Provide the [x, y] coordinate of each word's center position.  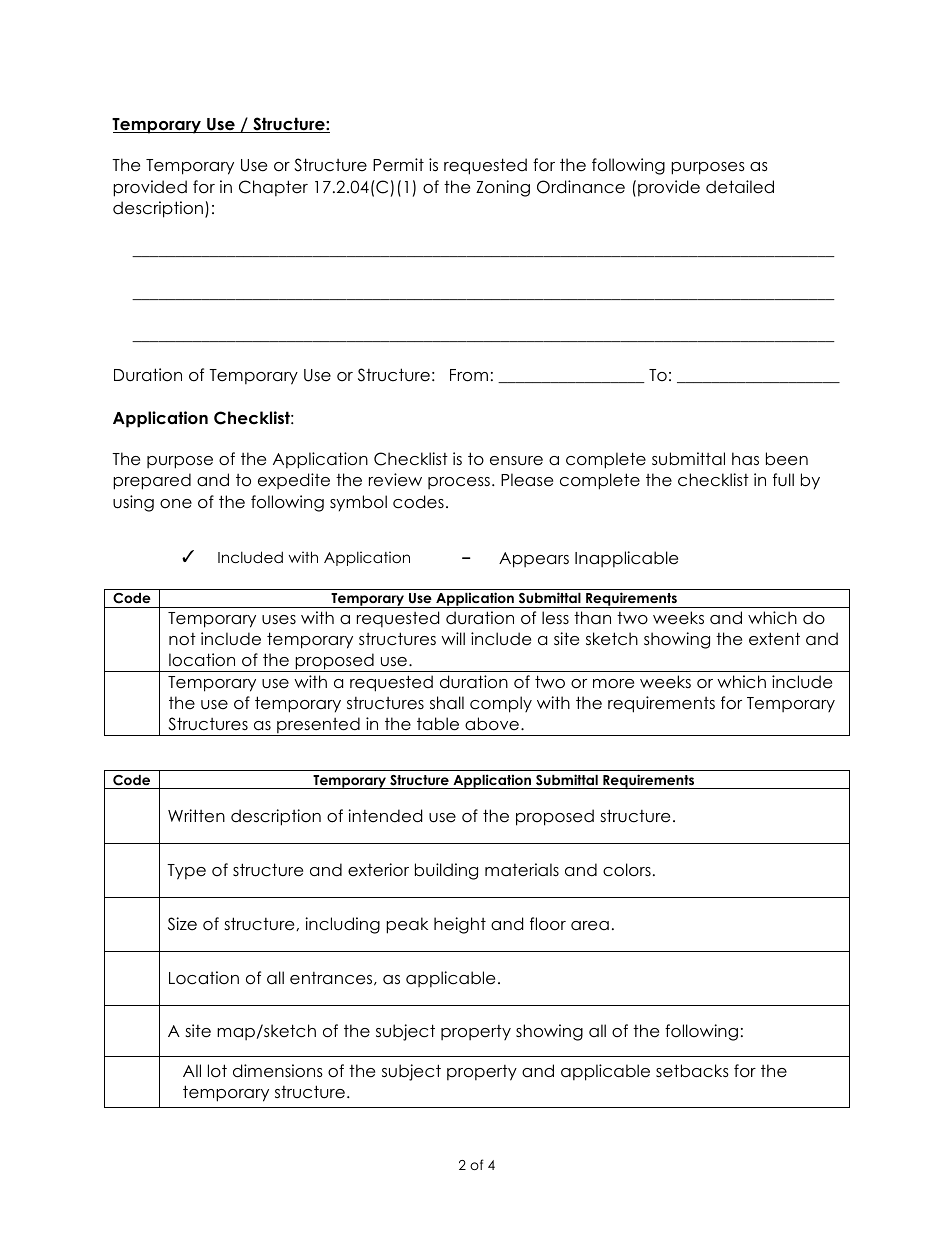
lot [217, 1071]
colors [627, 870]
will [453, 638]
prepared [152, 481]
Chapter [273, 188]
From [469, 375]
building [446, 871]
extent [774, 639]
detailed [740, 187]
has [745, 459]
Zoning [503, 188]
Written [196, 816]
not [182, 639]
